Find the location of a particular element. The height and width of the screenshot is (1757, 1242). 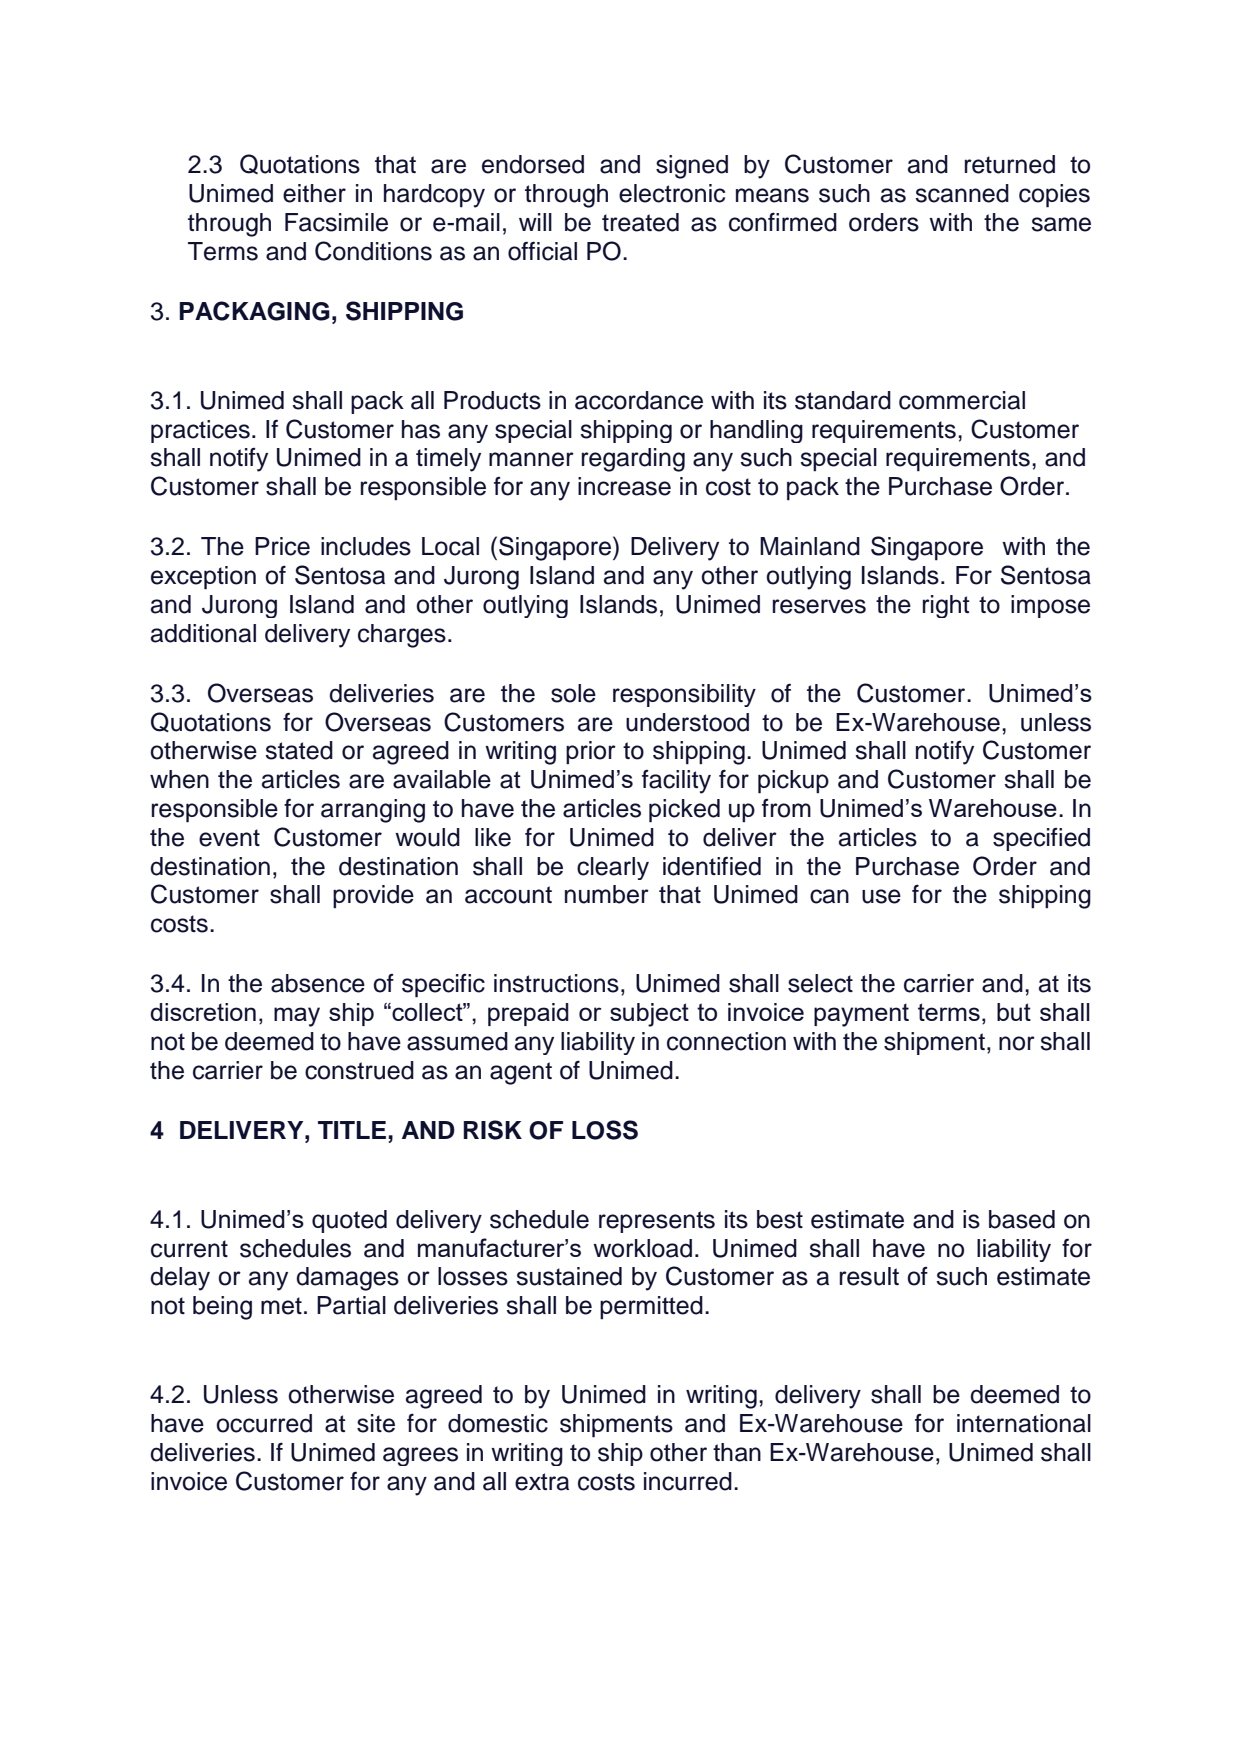

either is located at coordinates (314, 193).
